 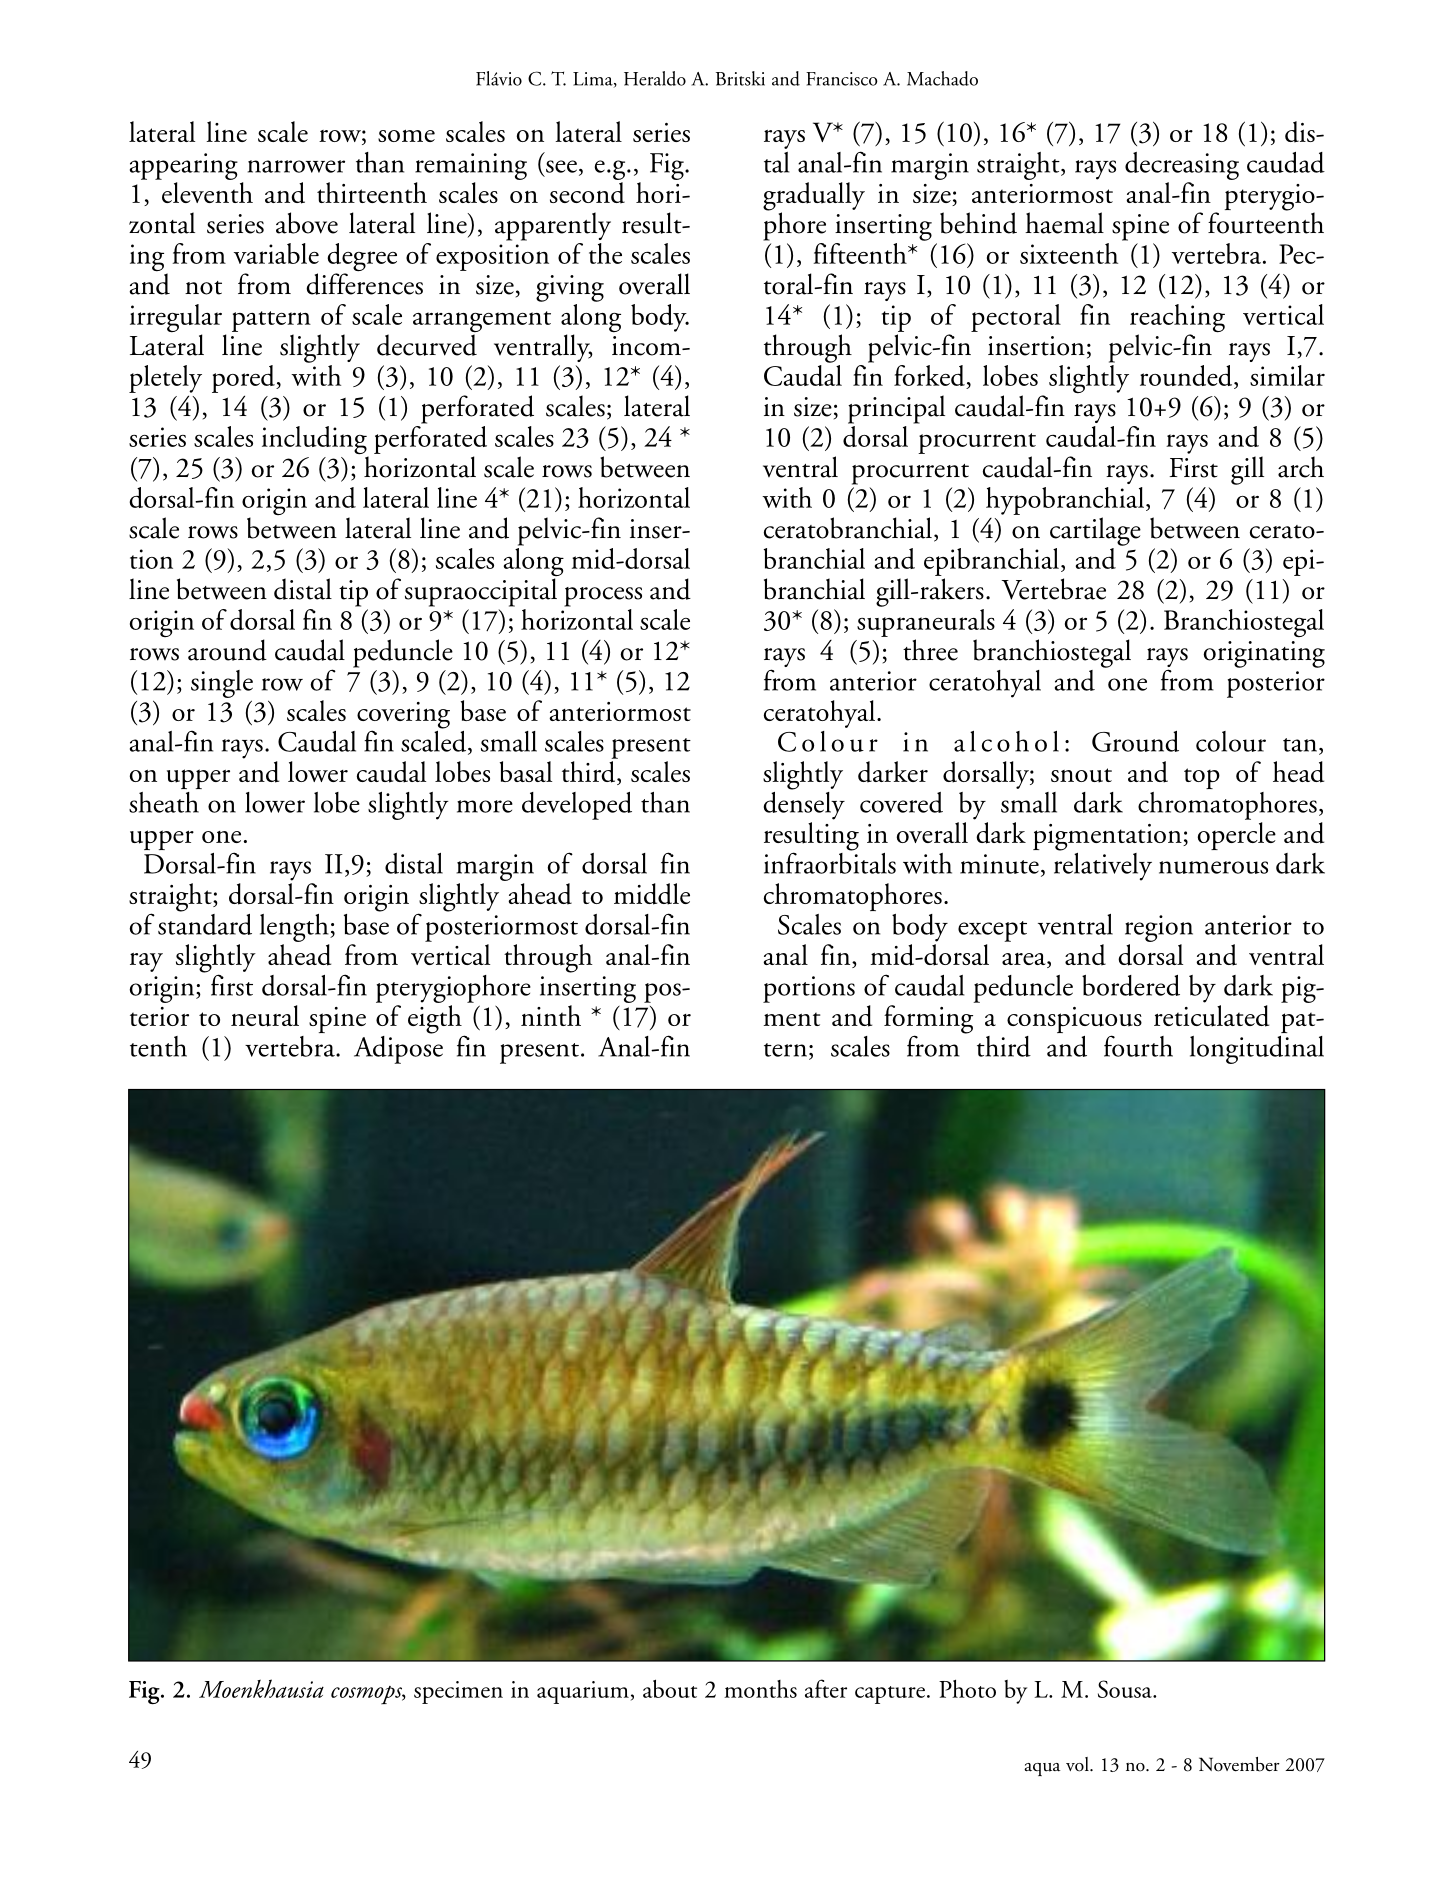 What do you see at coordinates (398, 1048) in the document?
I see `Adipose` at bounding box center [398, 1048].
